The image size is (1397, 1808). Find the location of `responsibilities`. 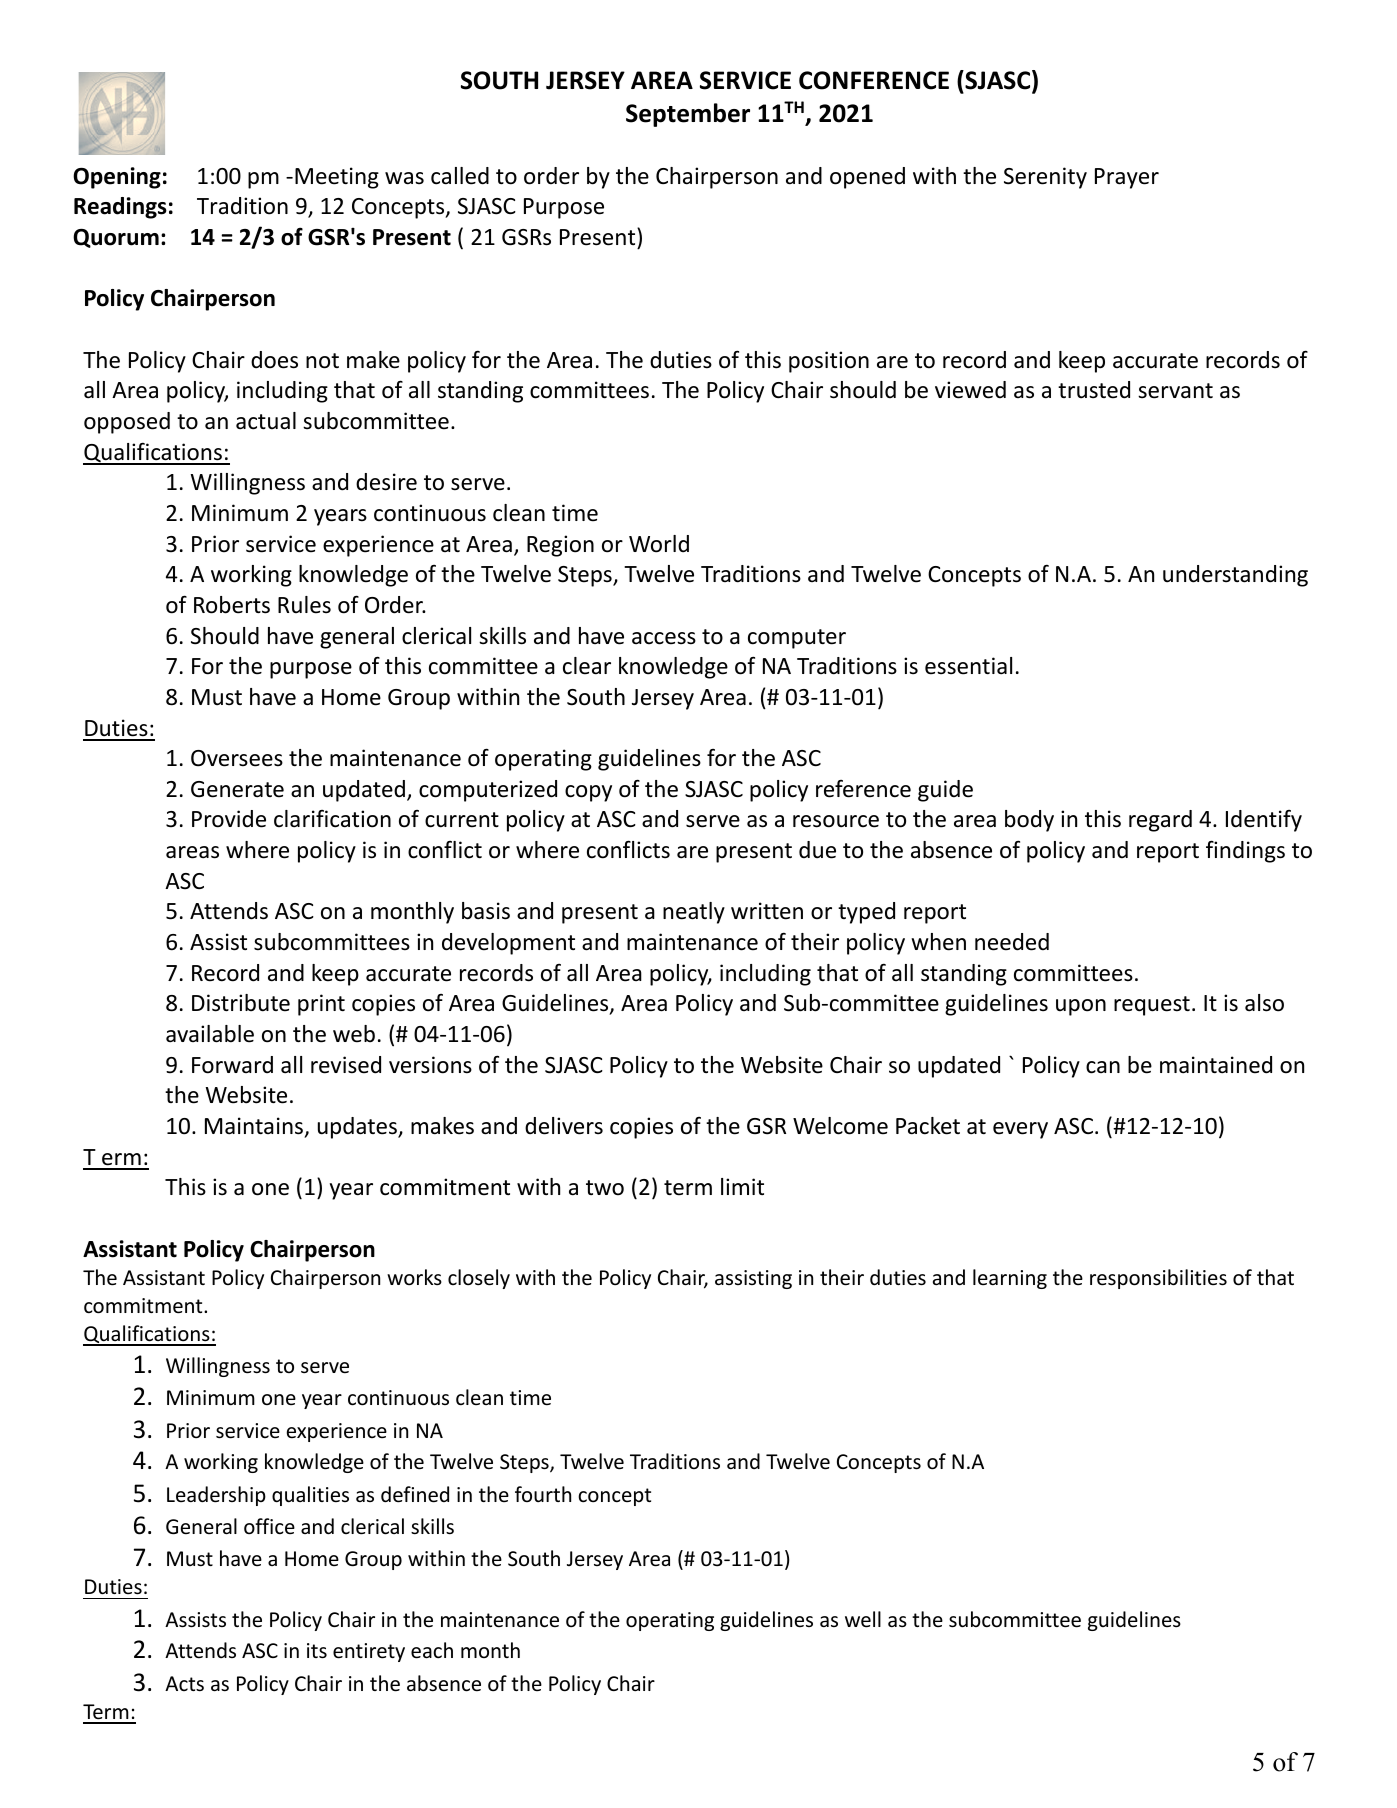

responsibilities is located at coordinates (1158, 1279).
